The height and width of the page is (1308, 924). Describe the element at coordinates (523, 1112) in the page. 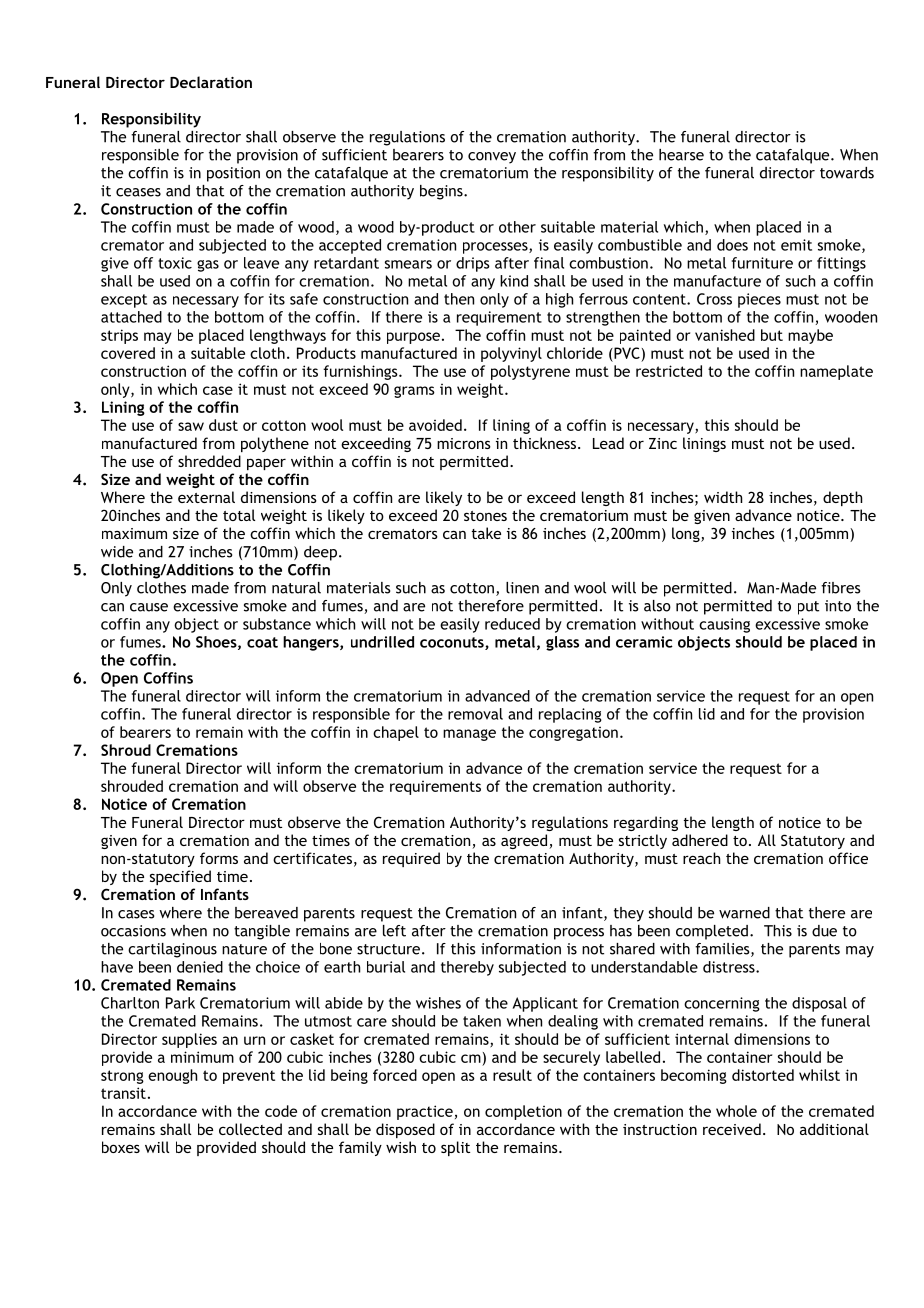

I see `completion` at that location.
